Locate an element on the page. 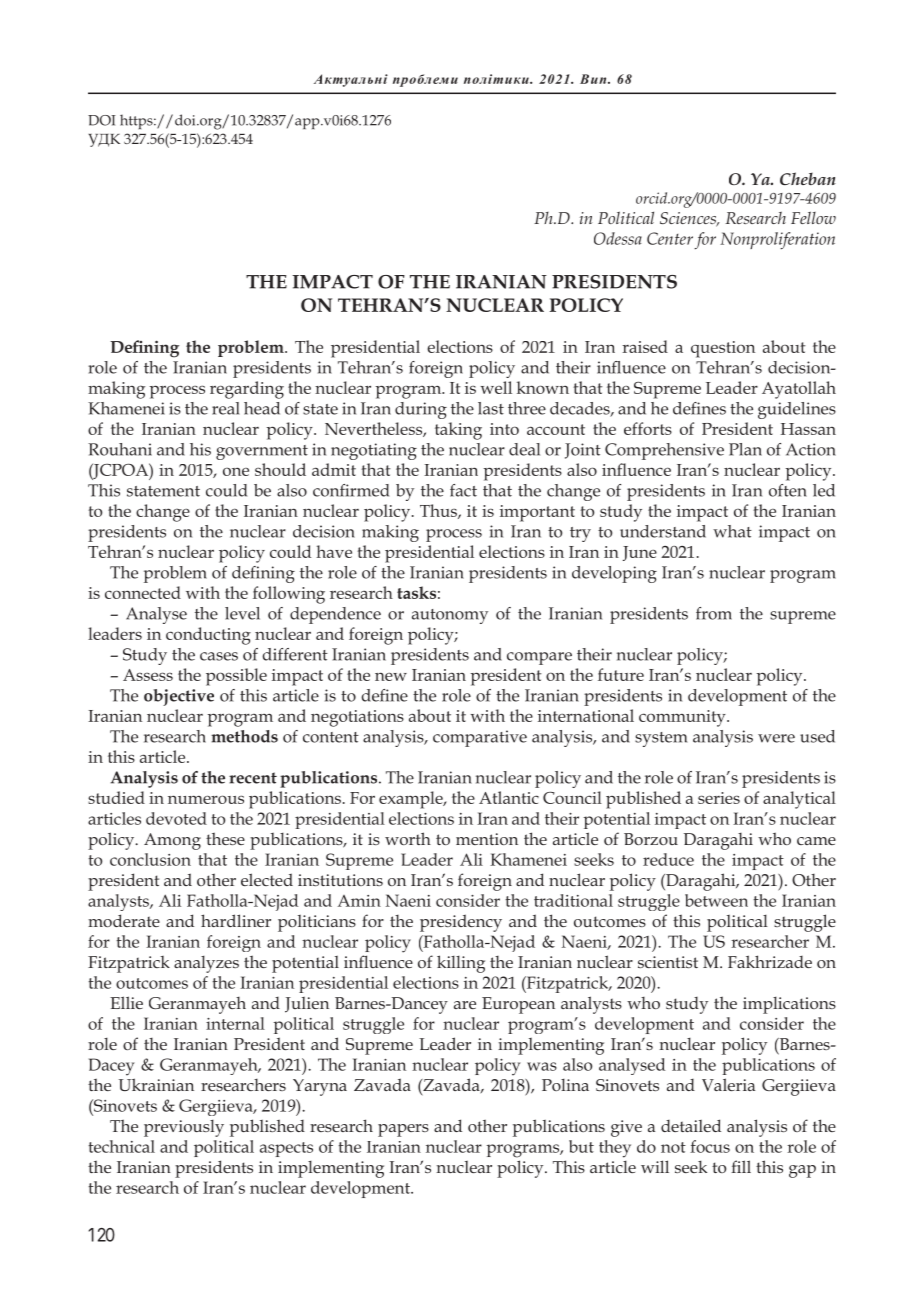 The image size is (924, 1308). previously is located at coordinates (184, 1128).
